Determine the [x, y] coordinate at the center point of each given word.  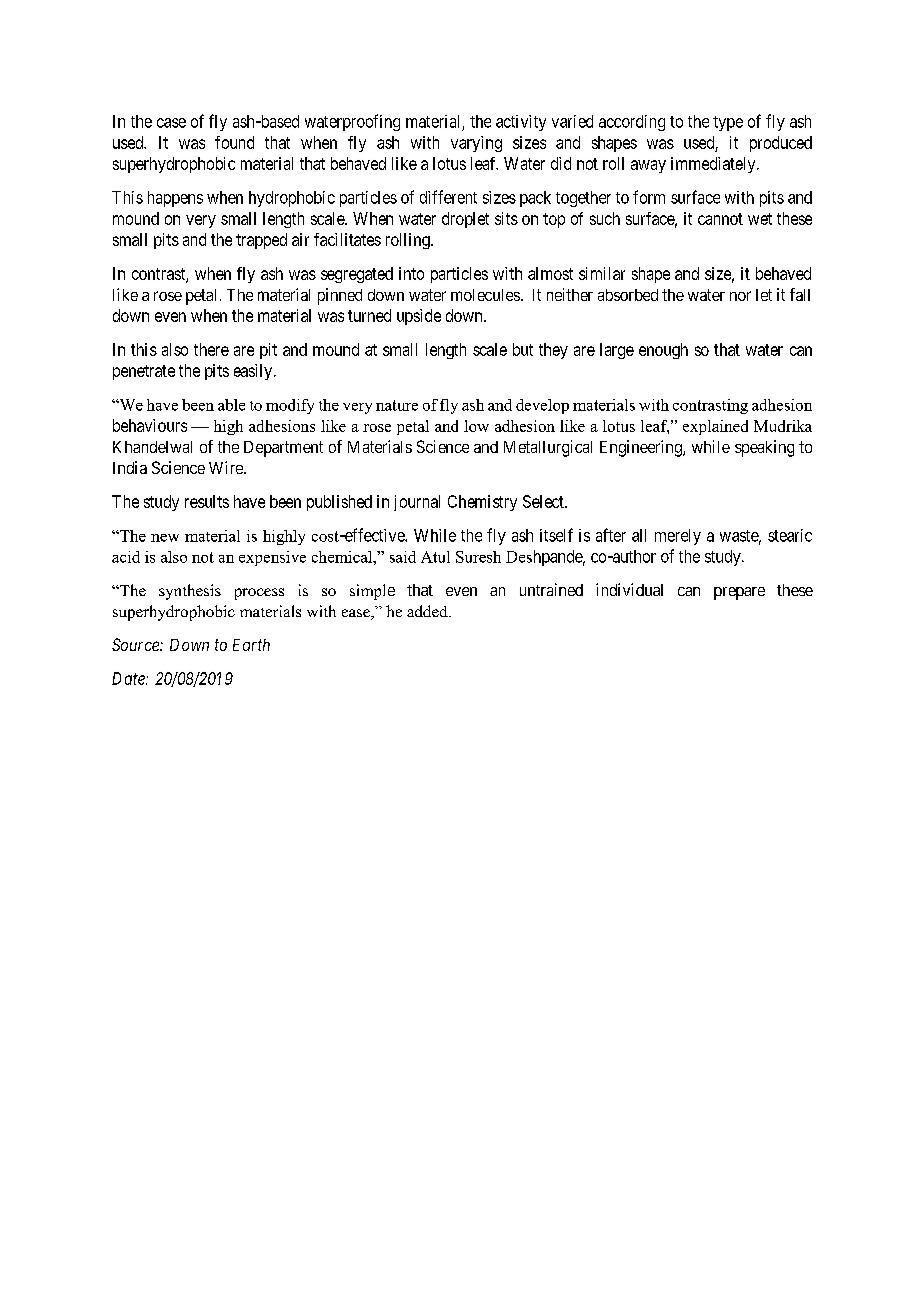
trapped [261, 241]
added [428, 611]
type [728, 123]
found [234, 142]
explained [715, 427]
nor [740, 296]
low [476, 426]
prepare [739, 593]
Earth [251, 645]
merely [678, 537]
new [165, 538]
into [411, 273]
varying [476, 144]
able [231, 405]
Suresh [478, 557]
